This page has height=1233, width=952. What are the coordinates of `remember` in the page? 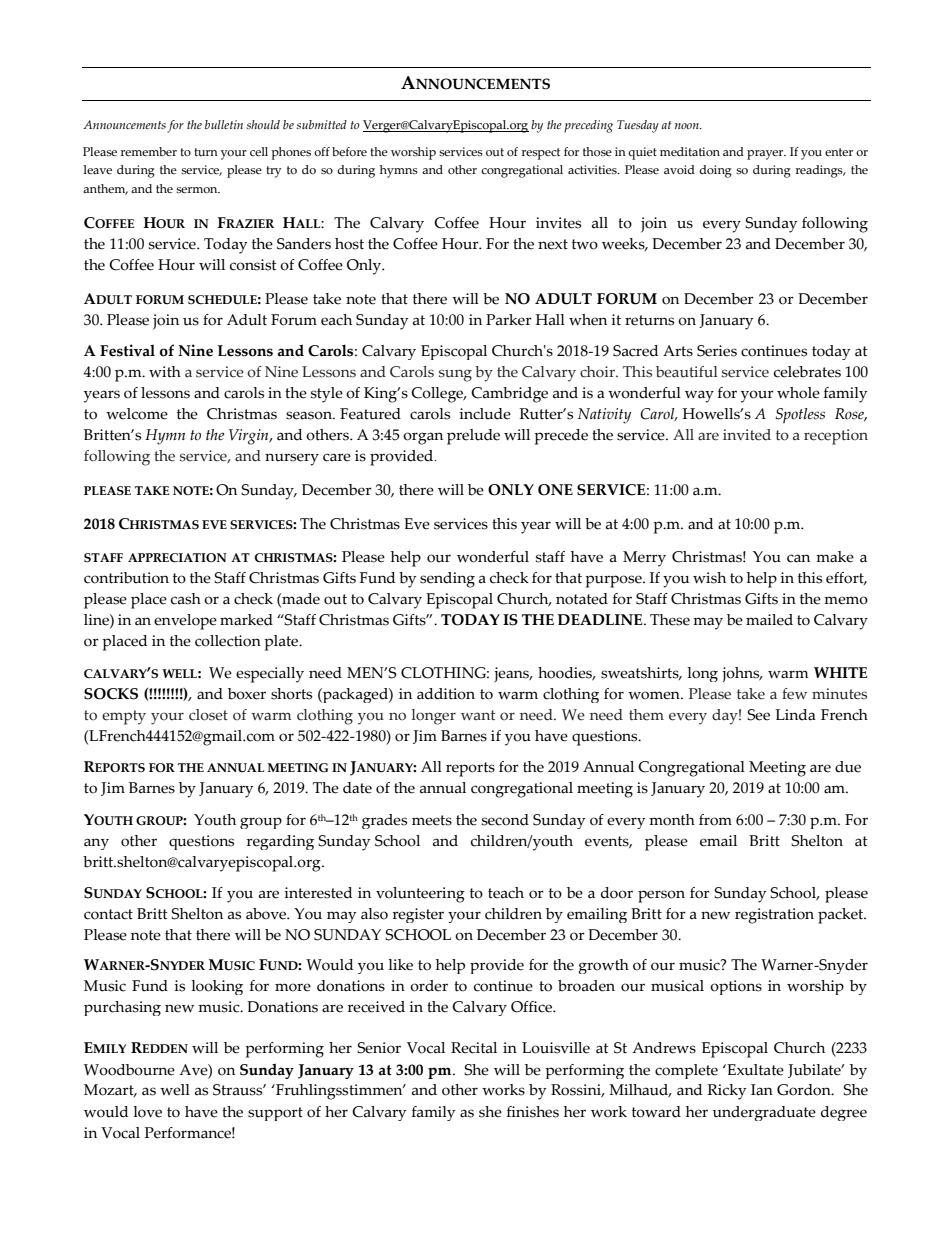 It's located at (149, 152).
